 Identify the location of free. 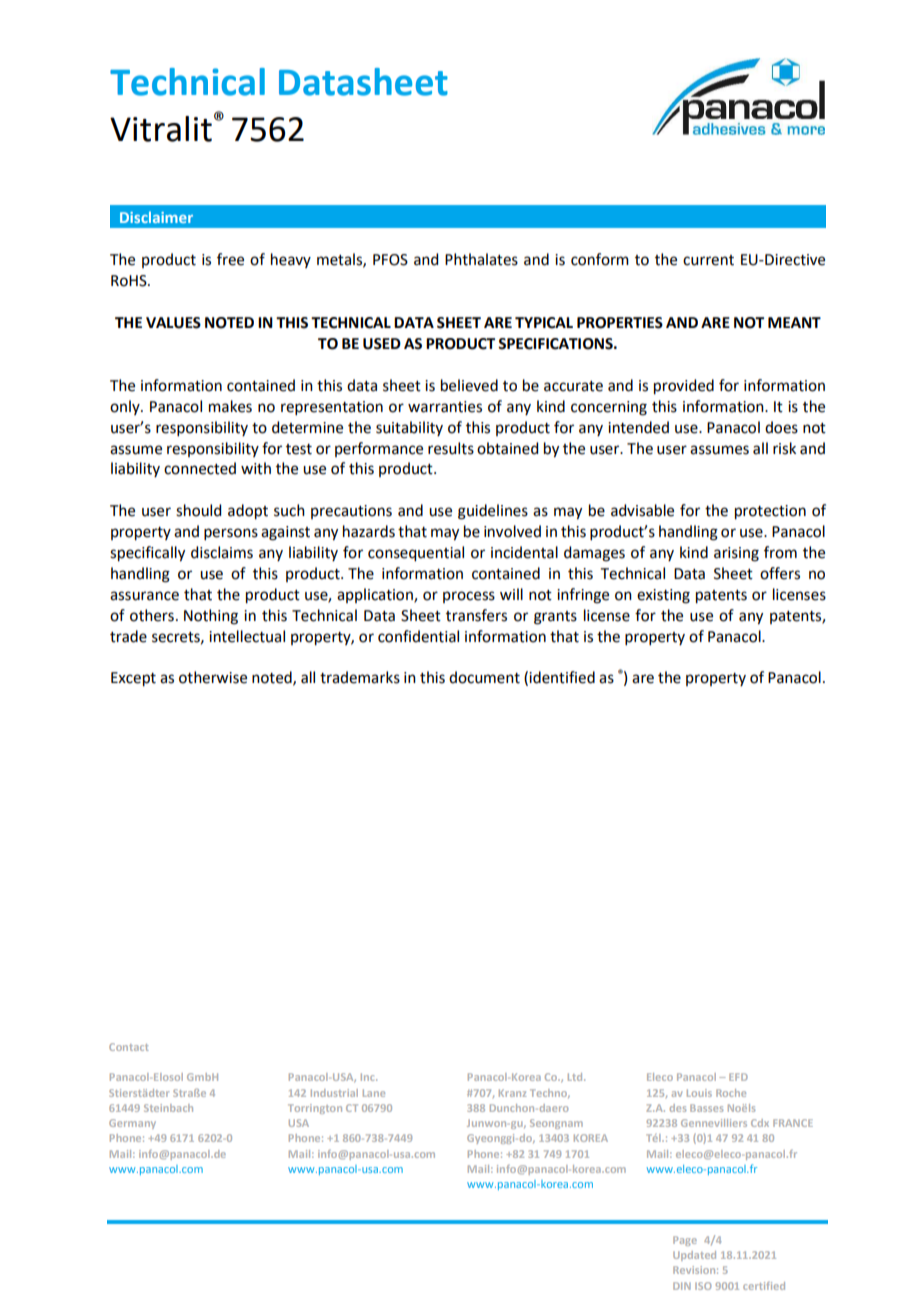
(230, 259).
